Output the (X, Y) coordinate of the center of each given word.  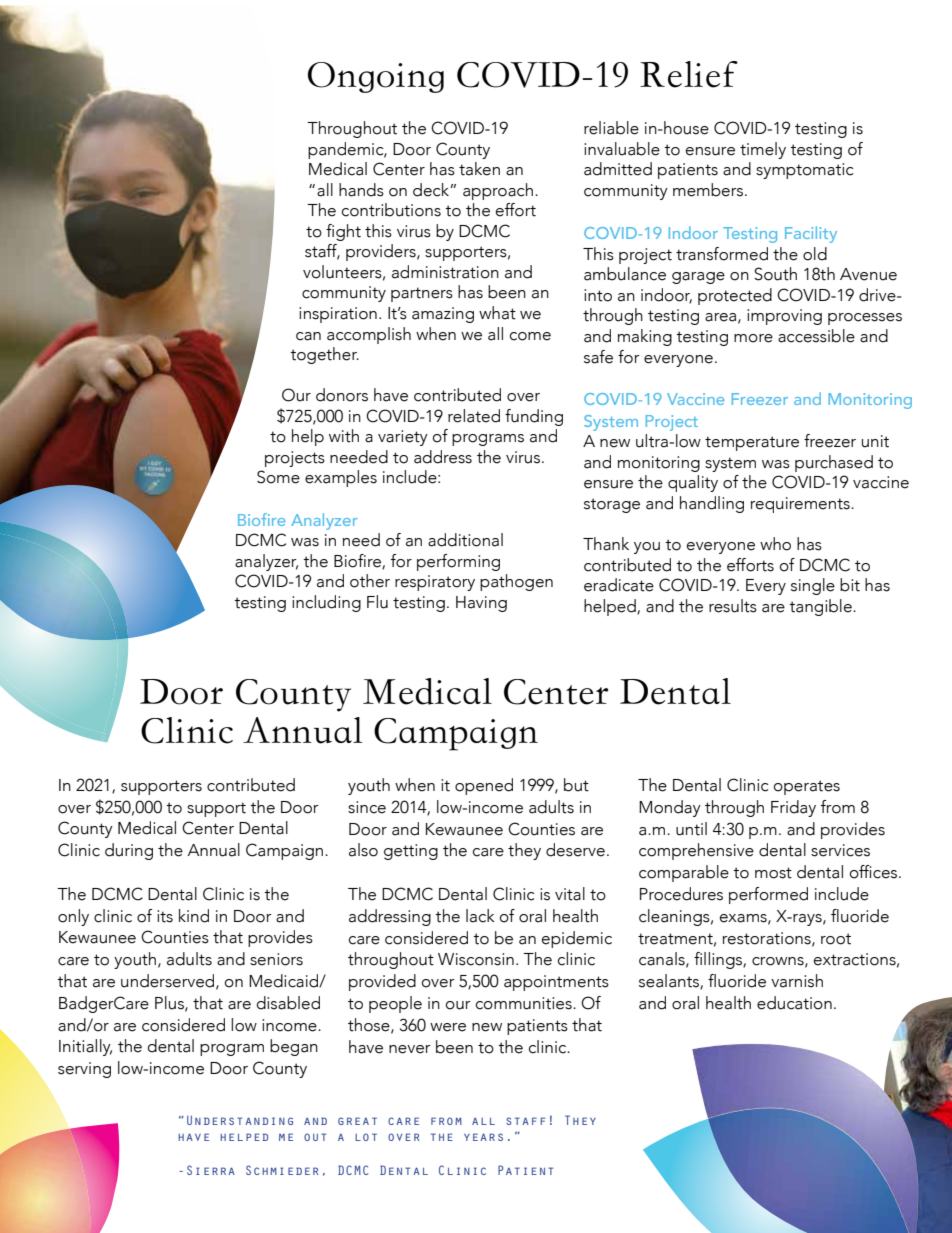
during (129, 851)
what (497, 313)
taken (479, 169)
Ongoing (376, 77)
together (324, 355)
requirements (801, 505)
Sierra (211, 1170)
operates (807, 787)
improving (784, 317)
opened (484, 786)
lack (480, 916)
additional (465, 540)
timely (763, 150)
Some (278, 477)
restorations (768, 939)
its (165, 916)
